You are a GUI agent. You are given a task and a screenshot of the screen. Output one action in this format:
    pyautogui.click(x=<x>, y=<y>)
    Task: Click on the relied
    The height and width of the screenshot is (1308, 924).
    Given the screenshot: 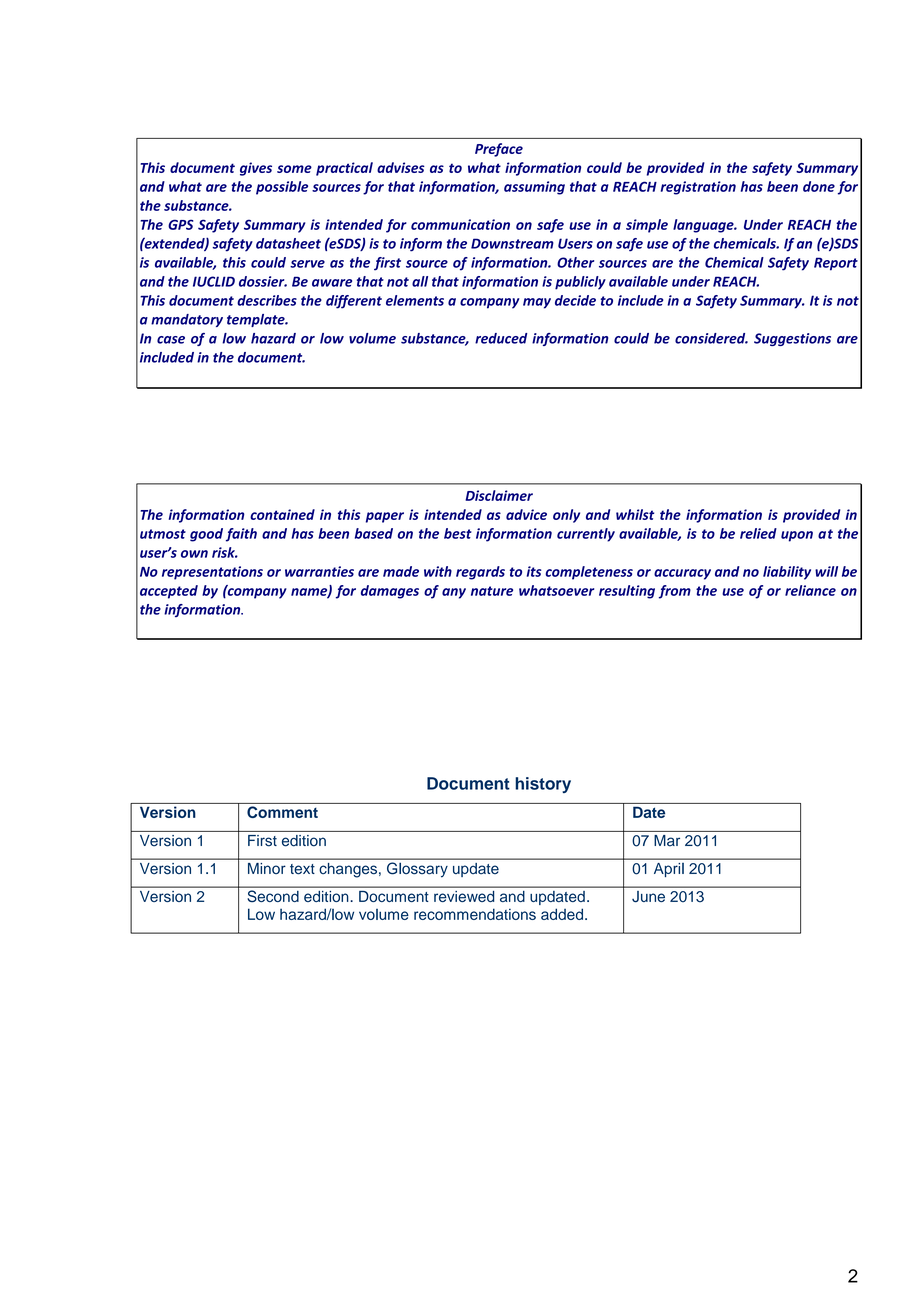 What is the action you would take?
    pyautogui.click(x=758, y=533)
